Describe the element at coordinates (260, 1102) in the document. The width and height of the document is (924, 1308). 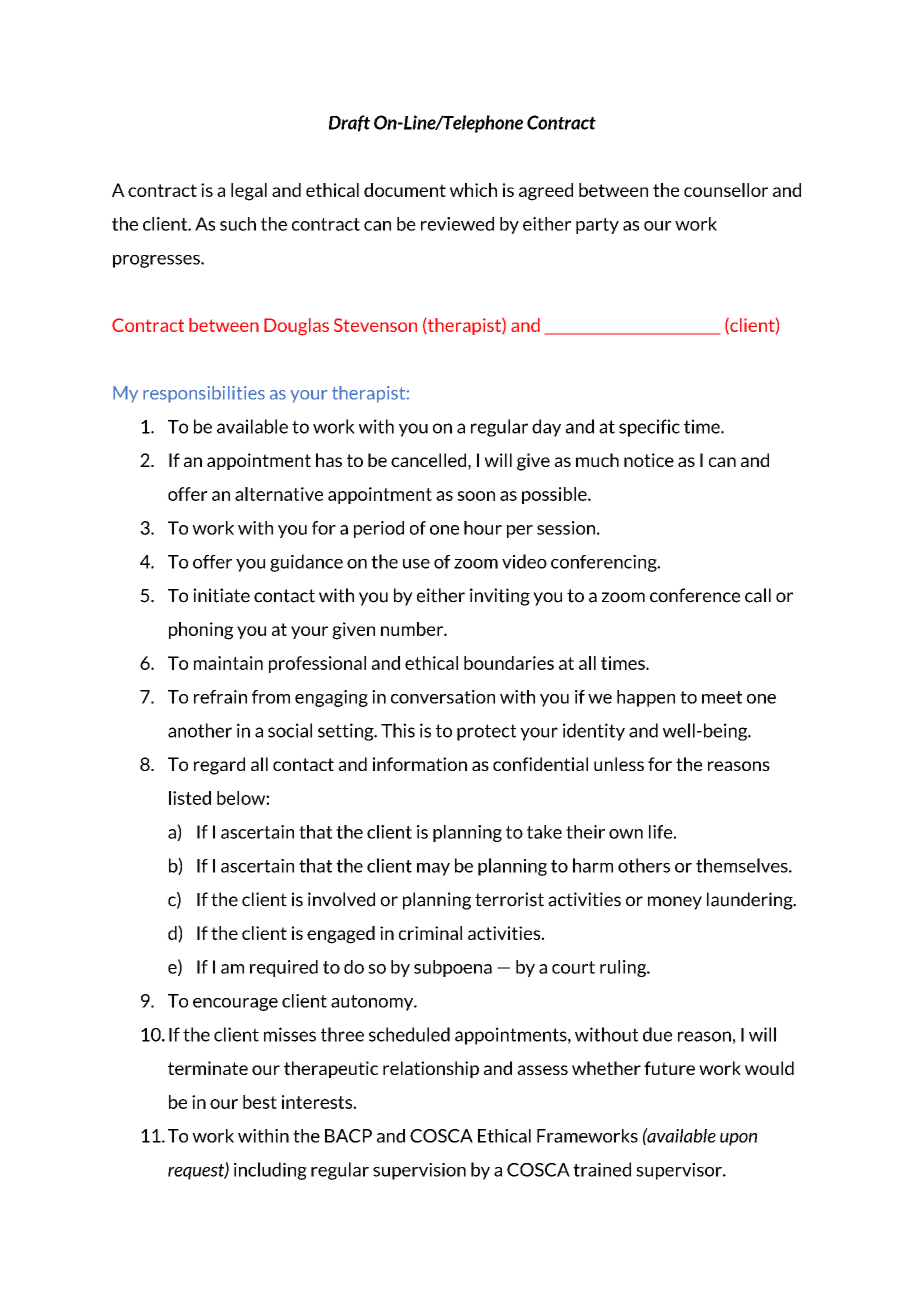
I see `best` at that location.
